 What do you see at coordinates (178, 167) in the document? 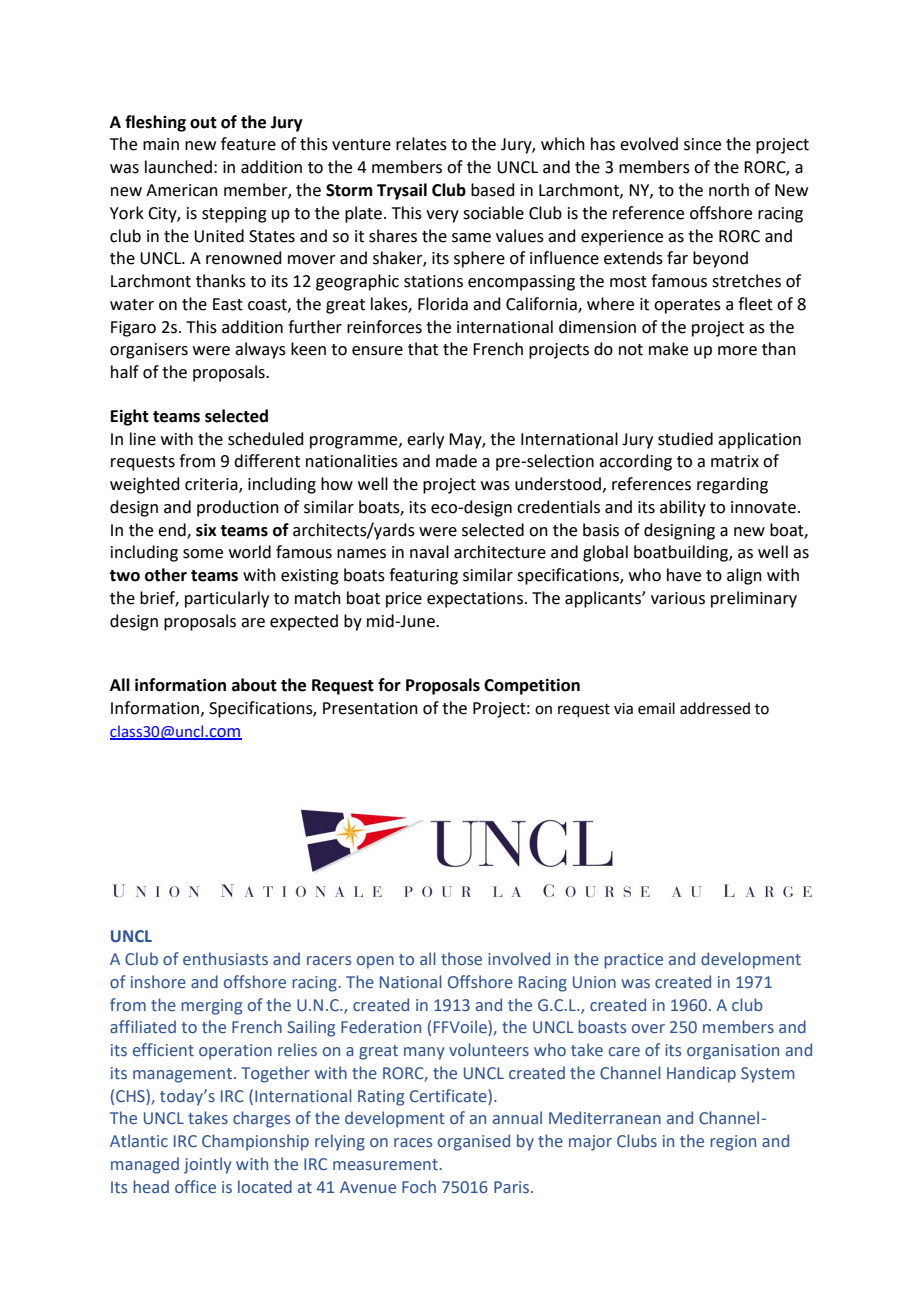
I see `launched` at bounding box center [178, 167].
